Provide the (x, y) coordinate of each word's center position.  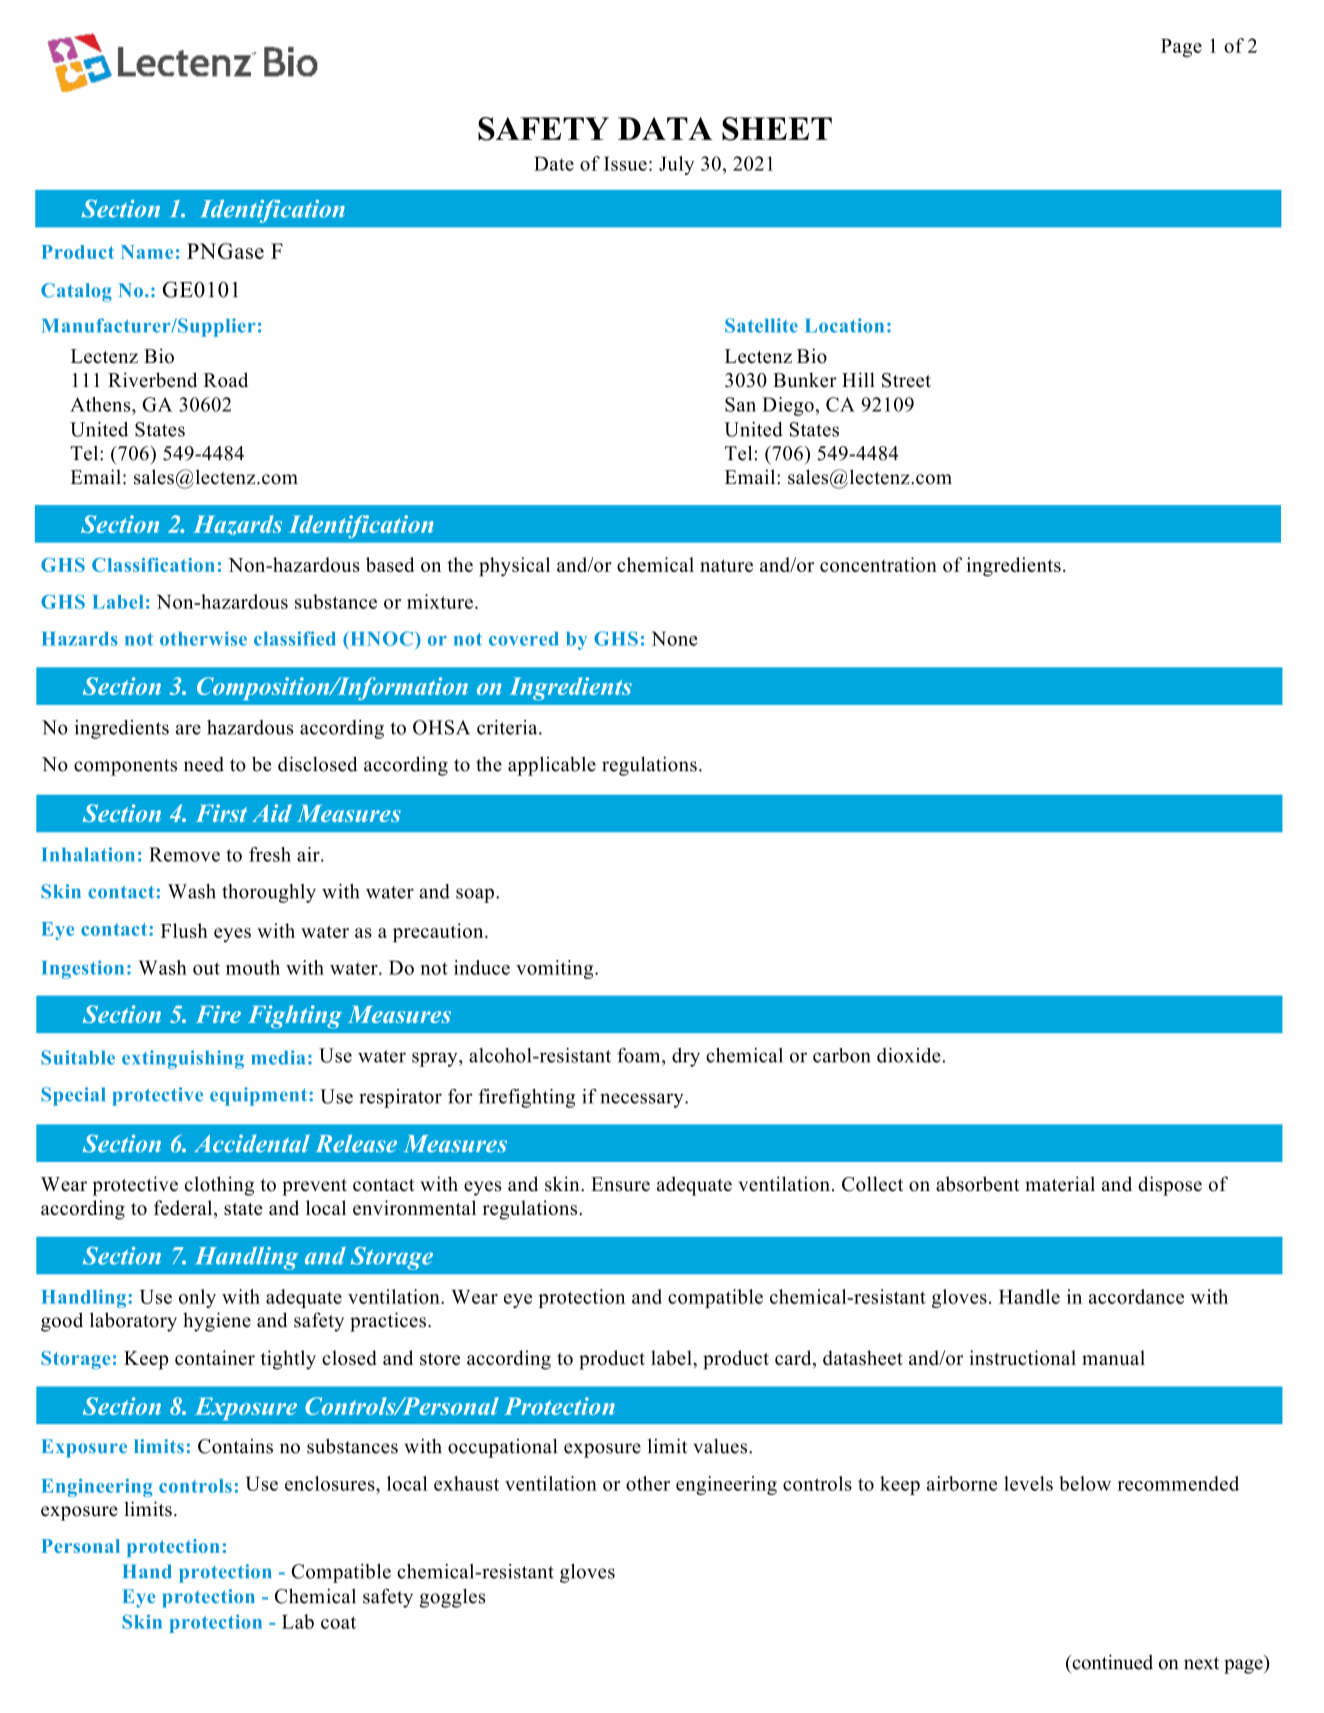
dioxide (910, 1055)
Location (844, 325)
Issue (625, 163)
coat (338, 1622)
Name (147, 252)
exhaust (466, 1483)
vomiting (556, 969)
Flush (184, 930)
